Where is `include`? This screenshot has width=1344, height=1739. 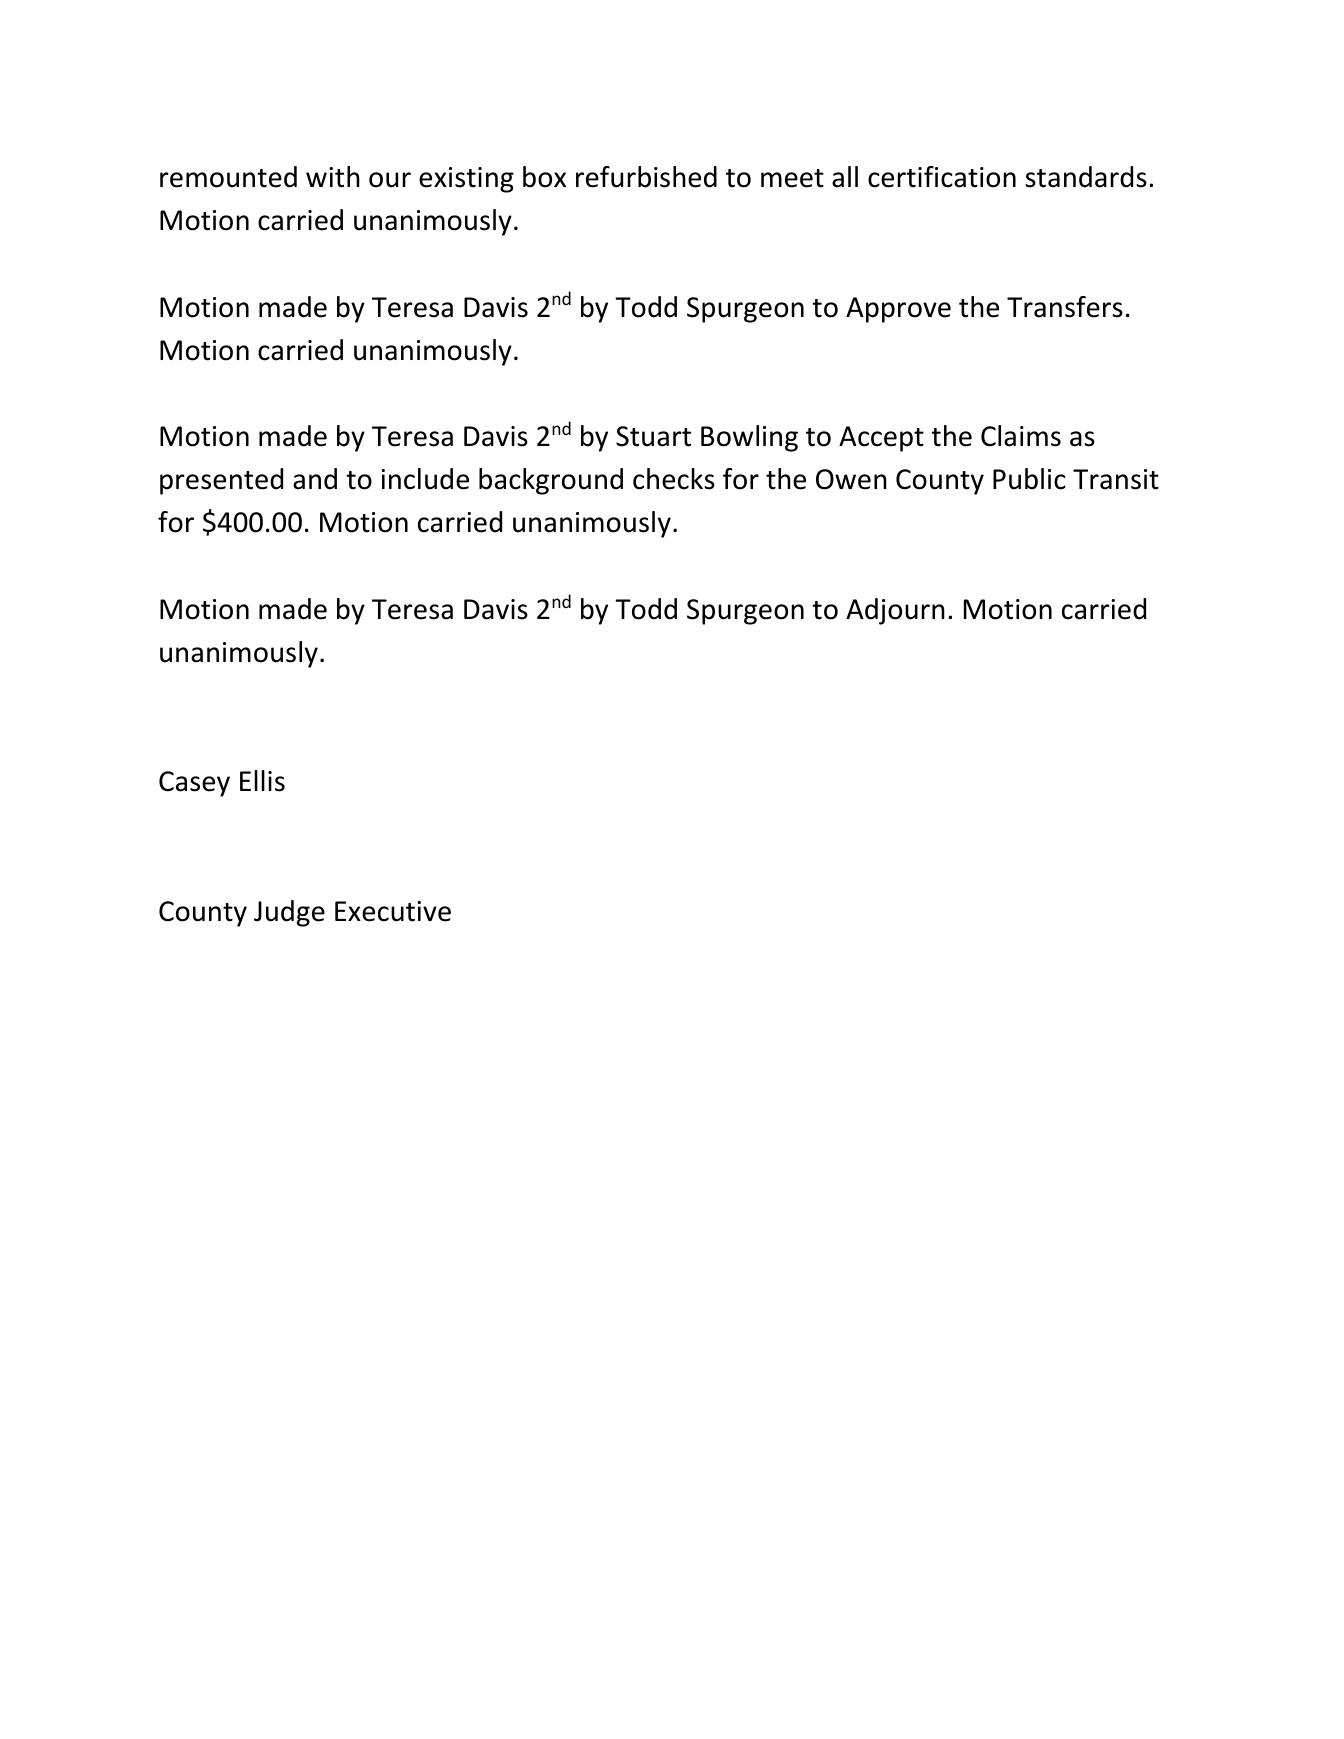
include is located at coordinates (425, 479).
